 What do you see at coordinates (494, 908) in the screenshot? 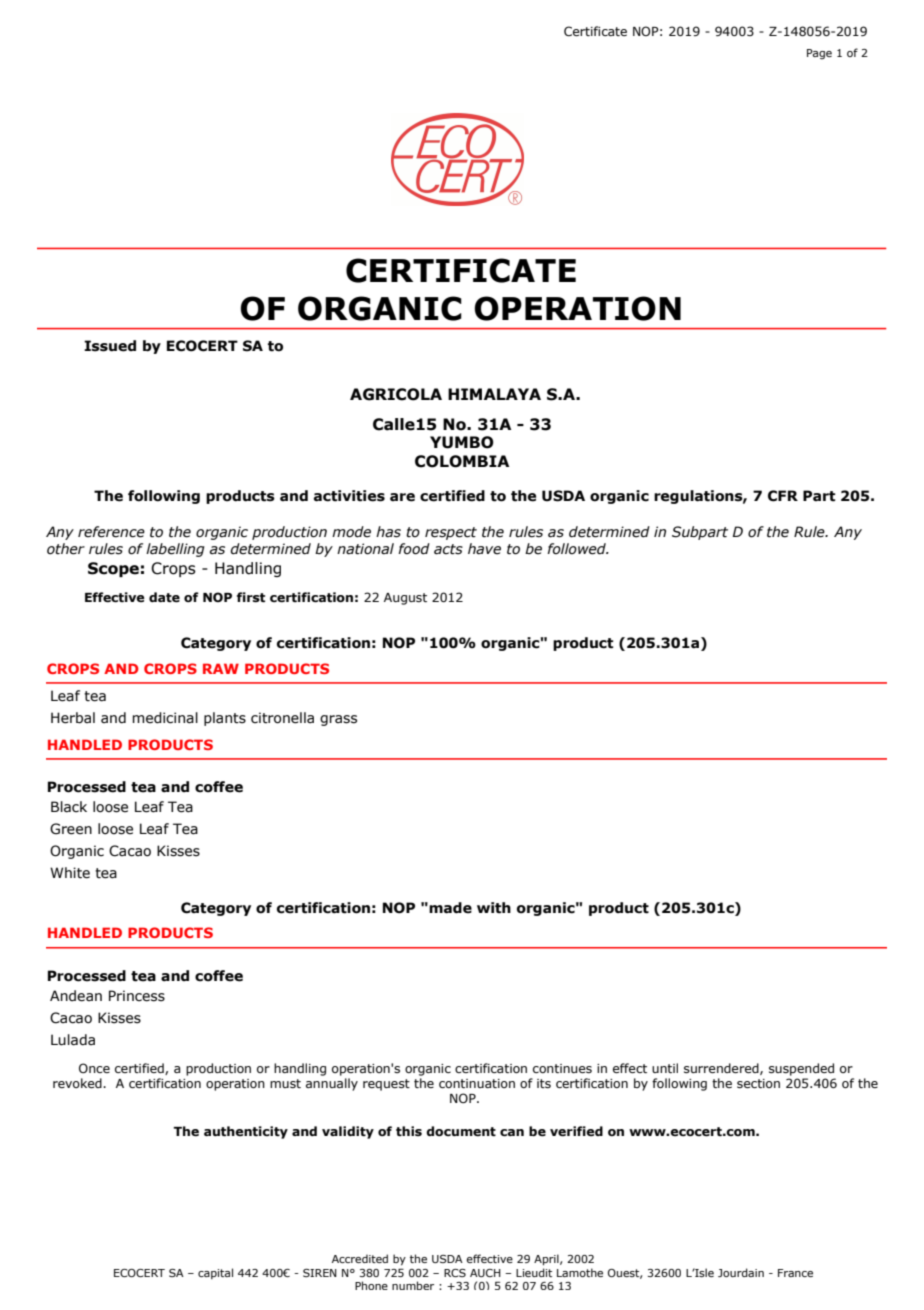
I see `with` at bounding box center [494, 908].
